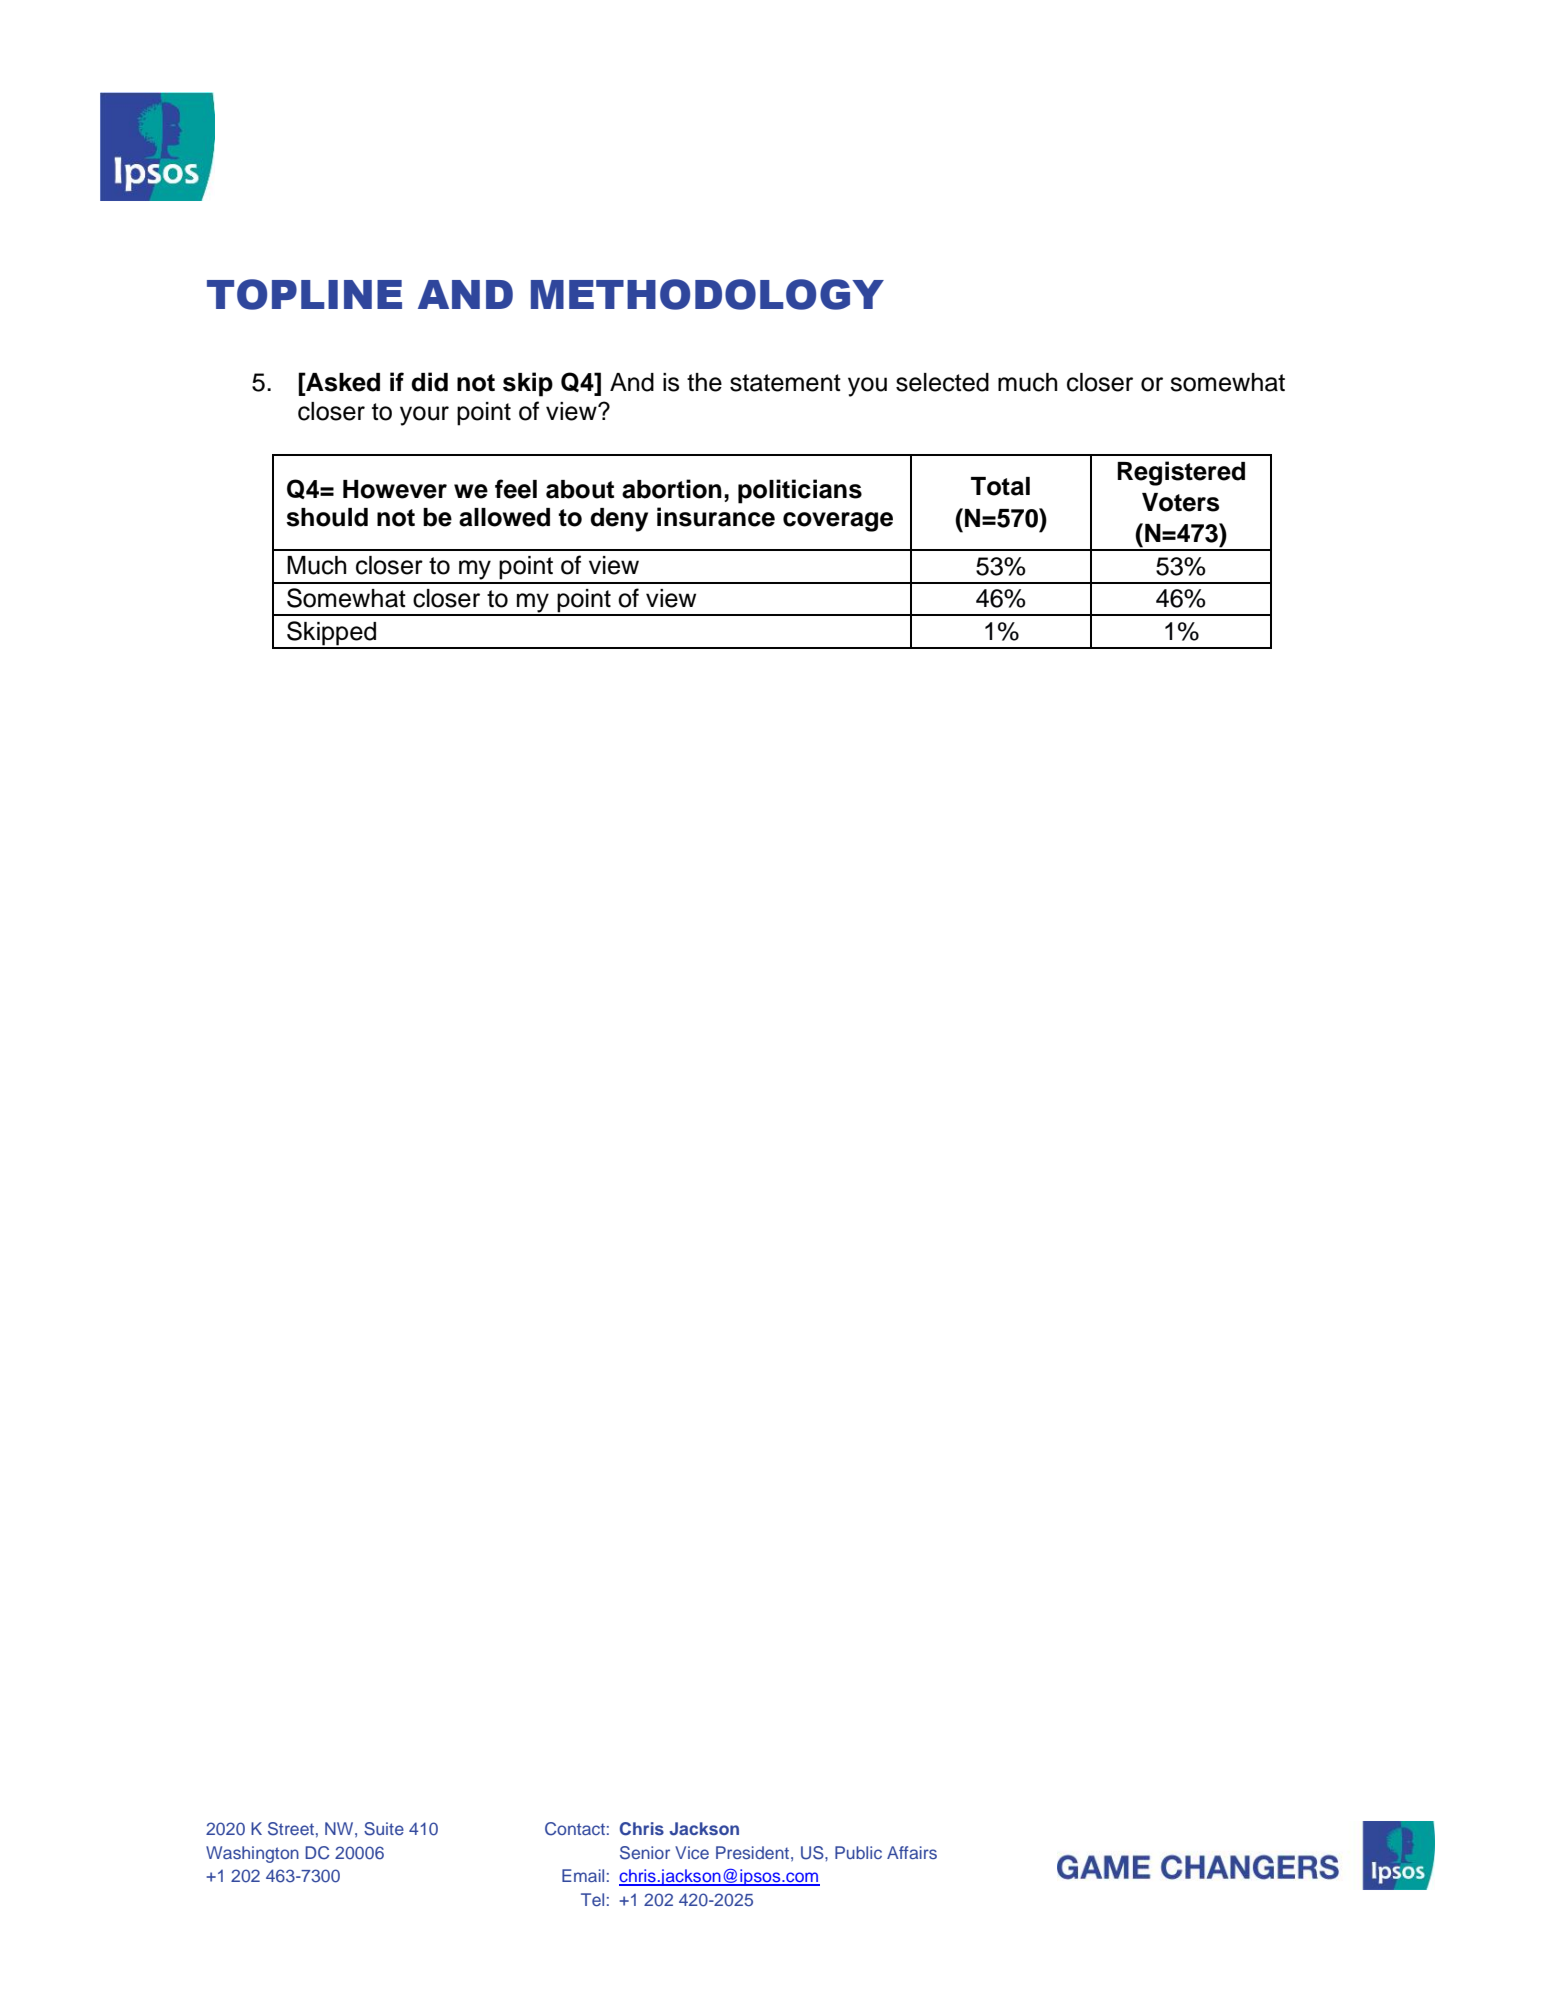  Describe the element at coordinates (429, 382) in the screenshot. I see `did` at that location.
